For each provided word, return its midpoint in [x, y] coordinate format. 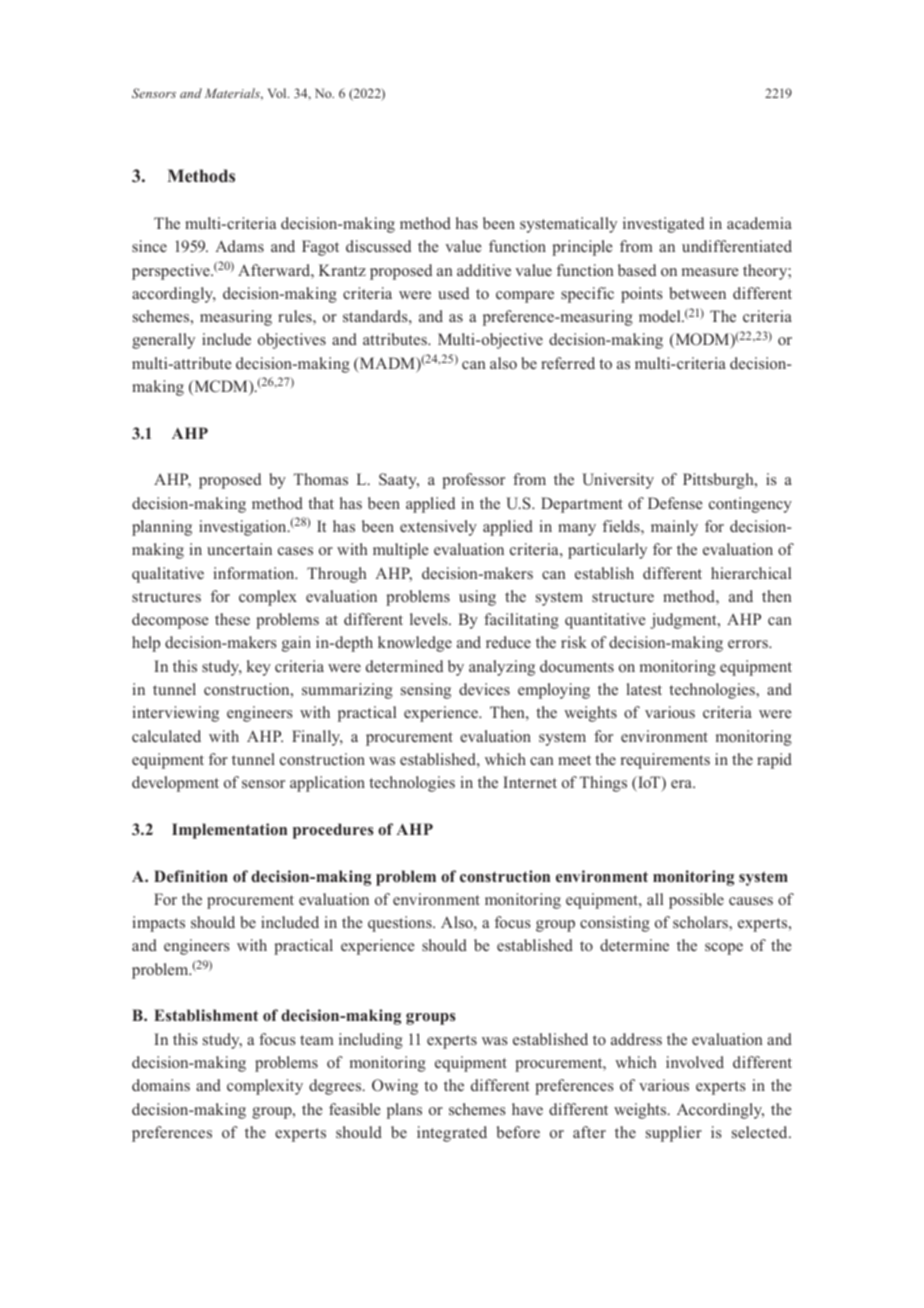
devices [484, 689]
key [259, 668]
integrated [452, 1134]
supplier [674, 1134]
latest [644, 689]
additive [484, 270]
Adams [239, 246]
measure [710, 272]
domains [161, 1085]
